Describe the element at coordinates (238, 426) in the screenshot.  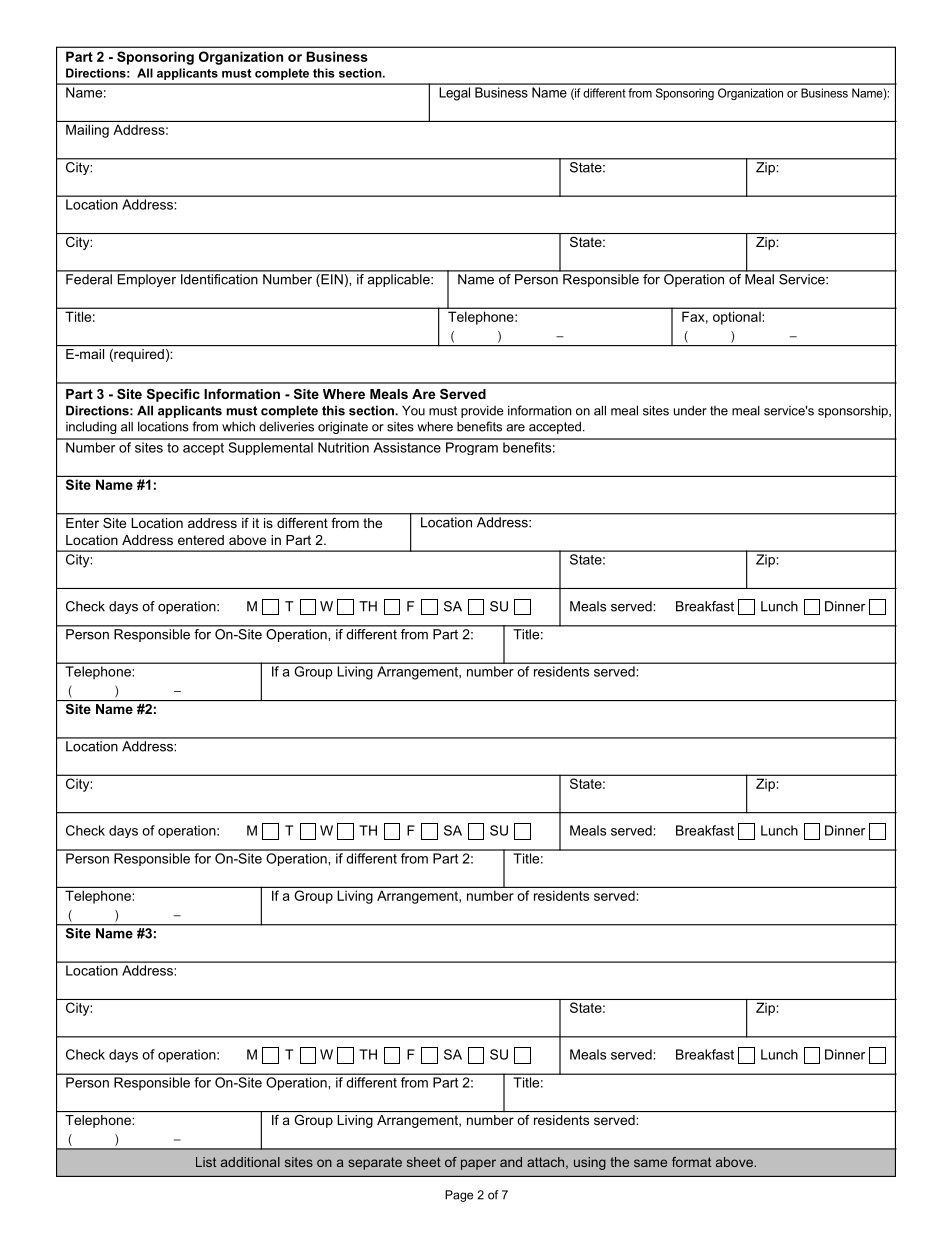
I see `which` at that location.
